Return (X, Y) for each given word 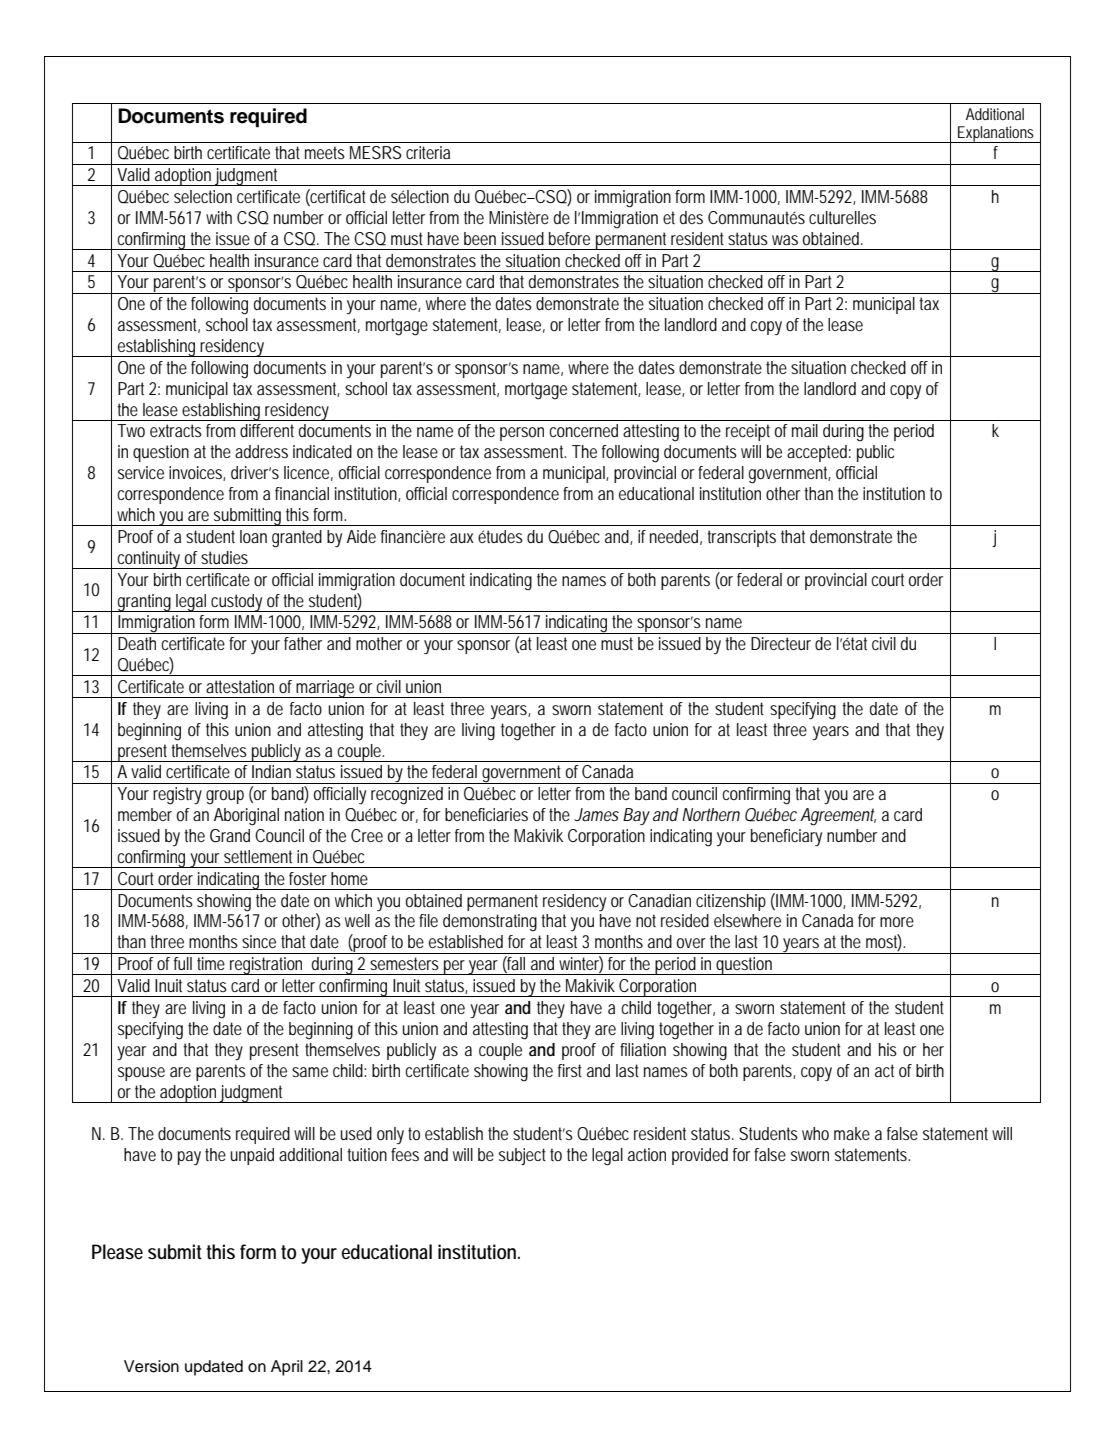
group (225, 797)
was (785, 240)
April (287, 1368)
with (219, 217)
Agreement (838, 817)
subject (522, 1156)
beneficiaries (486, 814)
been (480, 238)
